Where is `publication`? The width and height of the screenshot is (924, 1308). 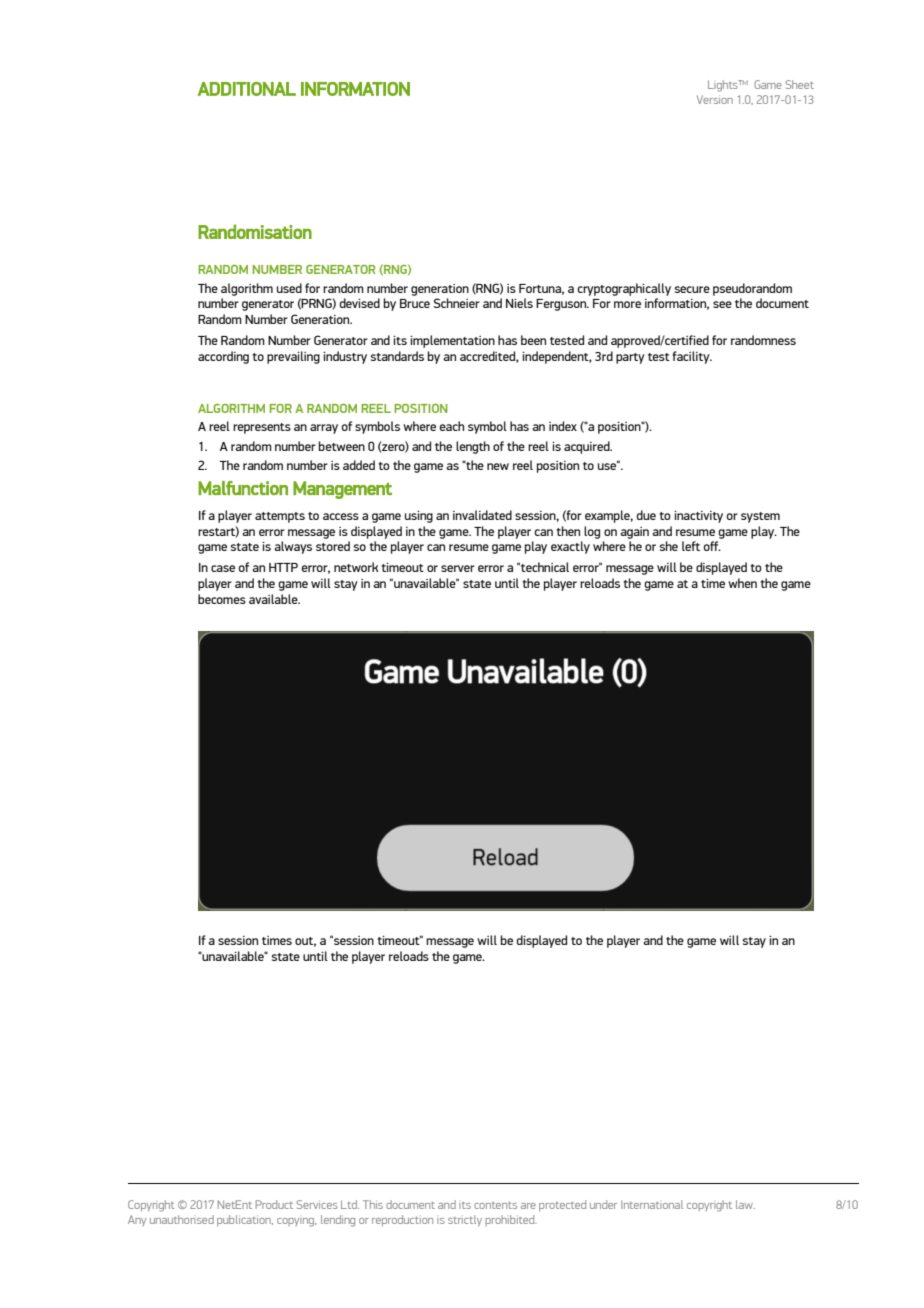
publication is located at coordinates (245, 1220).
